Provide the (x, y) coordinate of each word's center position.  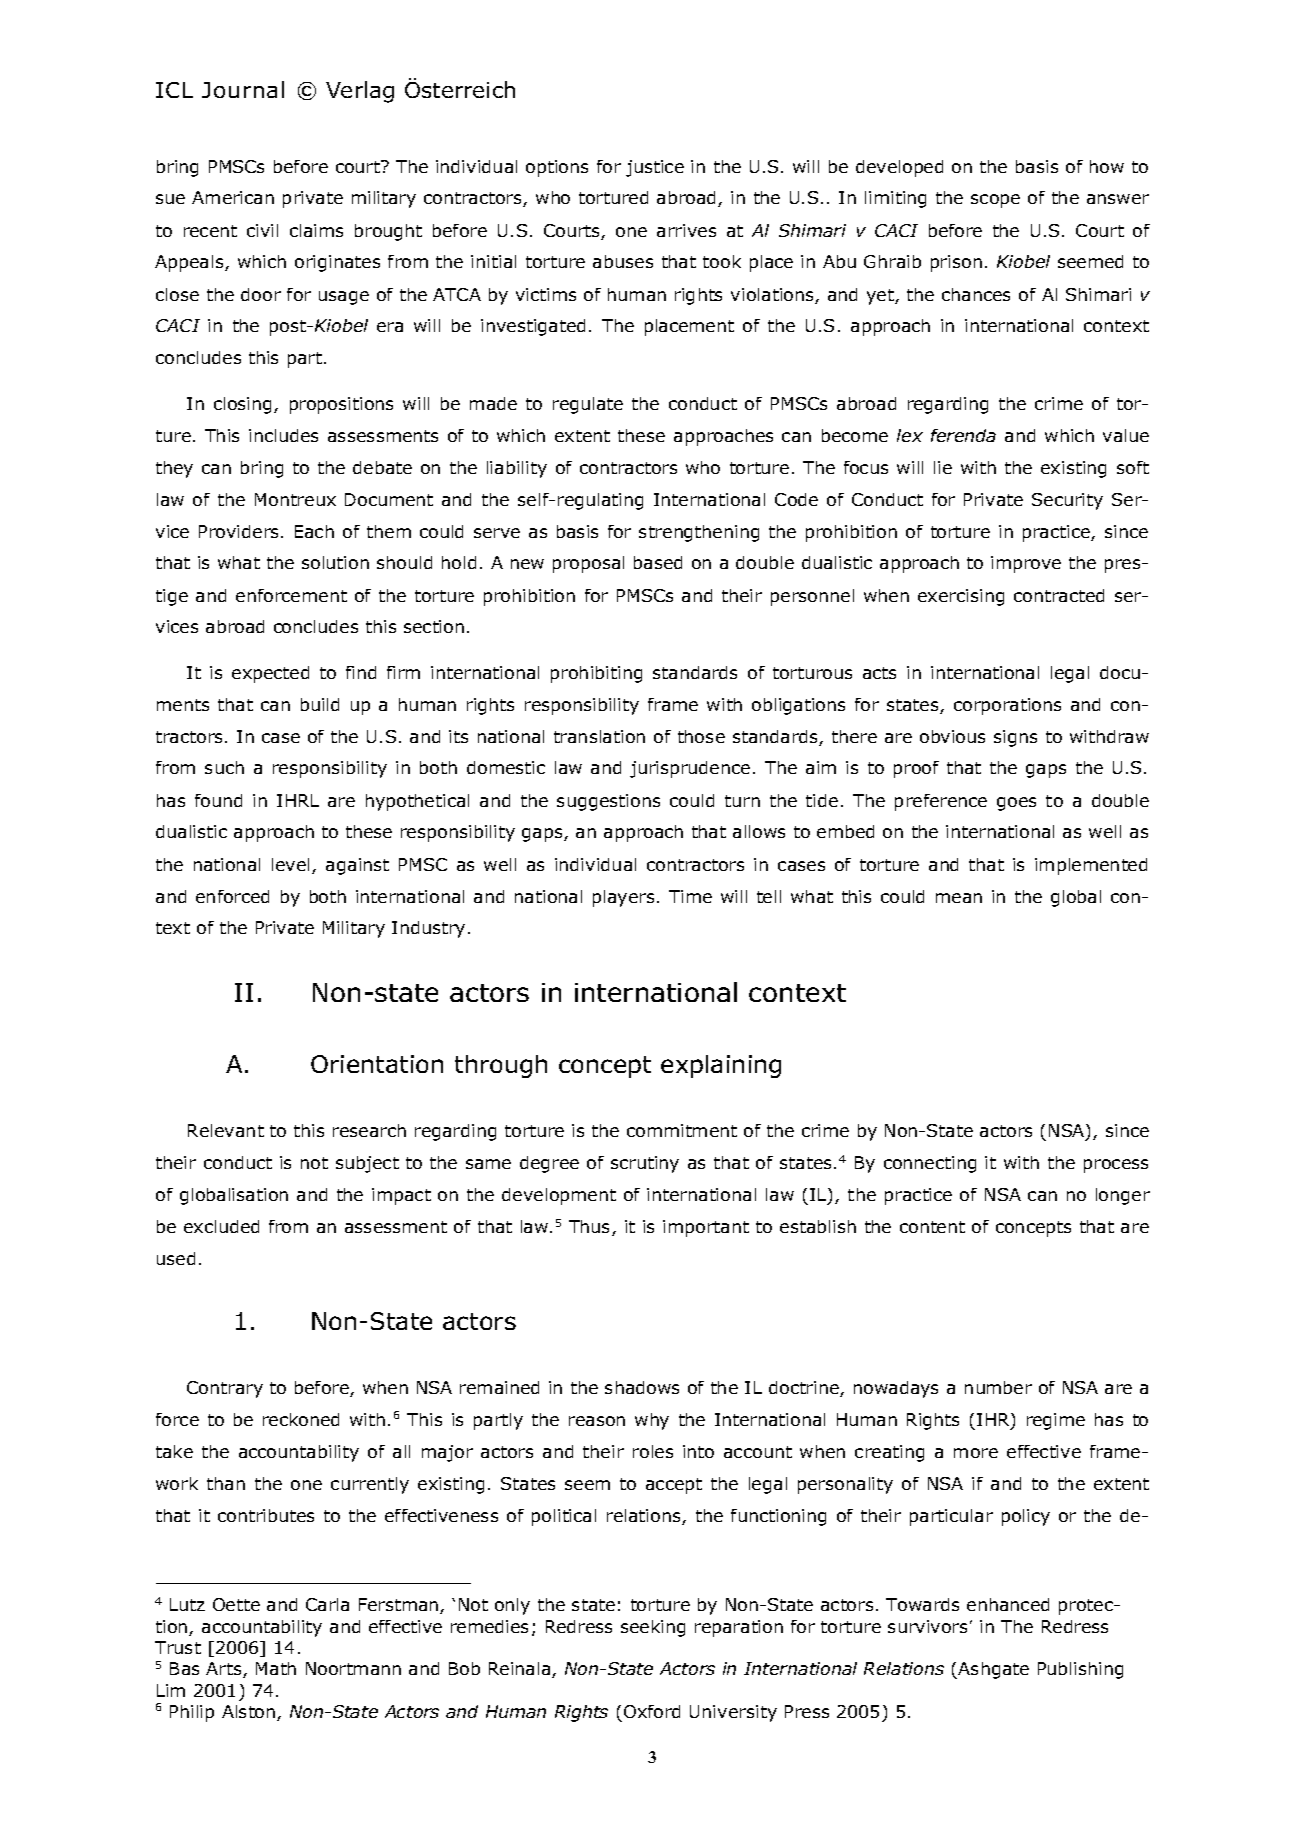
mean (959, 898)
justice (655, 168)
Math (276, 1668)
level (290, 864)
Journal (243, 89)
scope (995, 201)
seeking (653, 1628)
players (623, 898)
